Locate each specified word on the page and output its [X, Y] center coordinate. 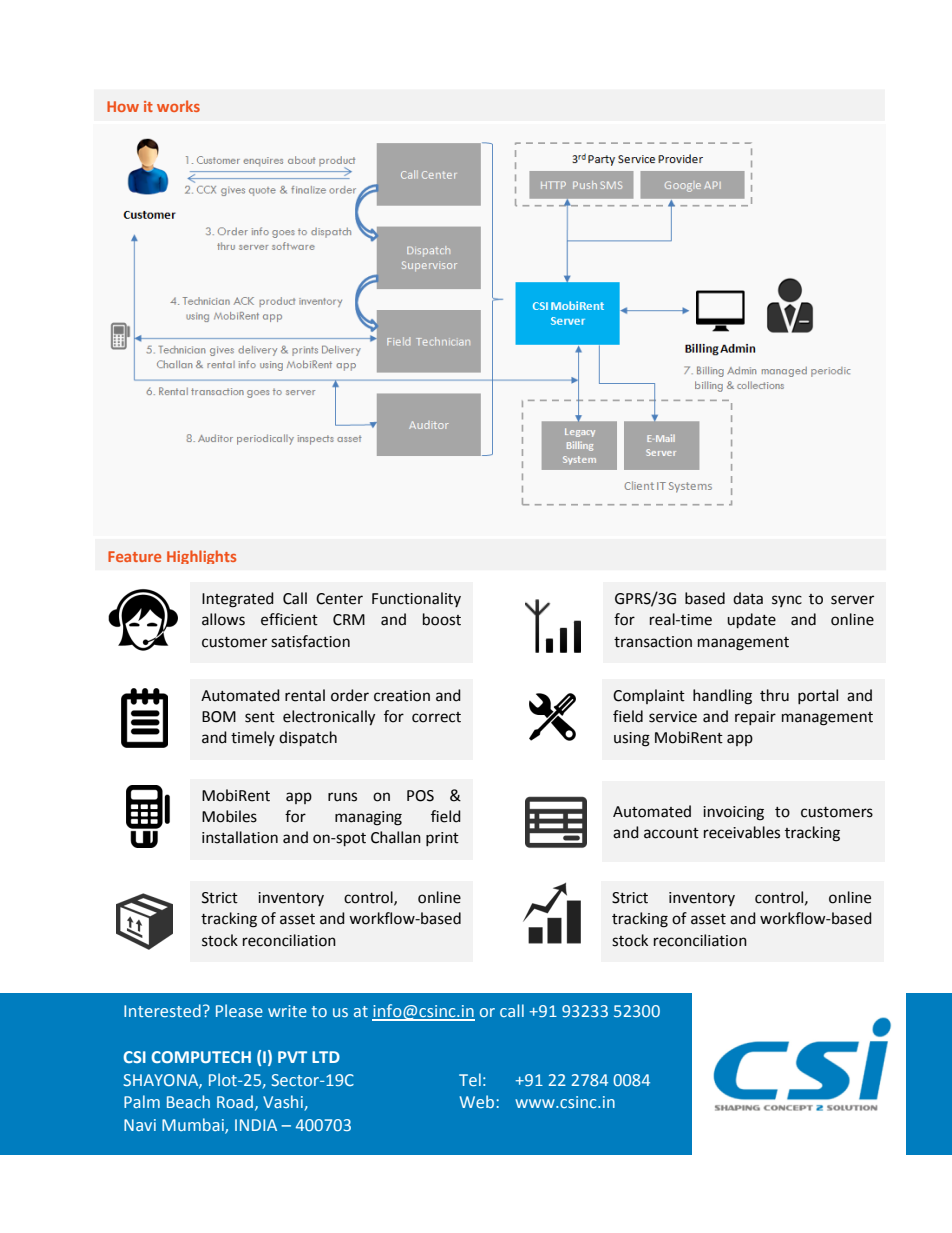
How [123, 106]
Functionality [416, 599]
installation [240, 837]
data [748, 598]
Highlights [201, 557]
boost [442, 619]
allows [223, 619]
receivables [742, 832]
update [751, 620]
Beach [188, 1101]
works [178, 106]
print [442, 839]
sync [787, 601]
